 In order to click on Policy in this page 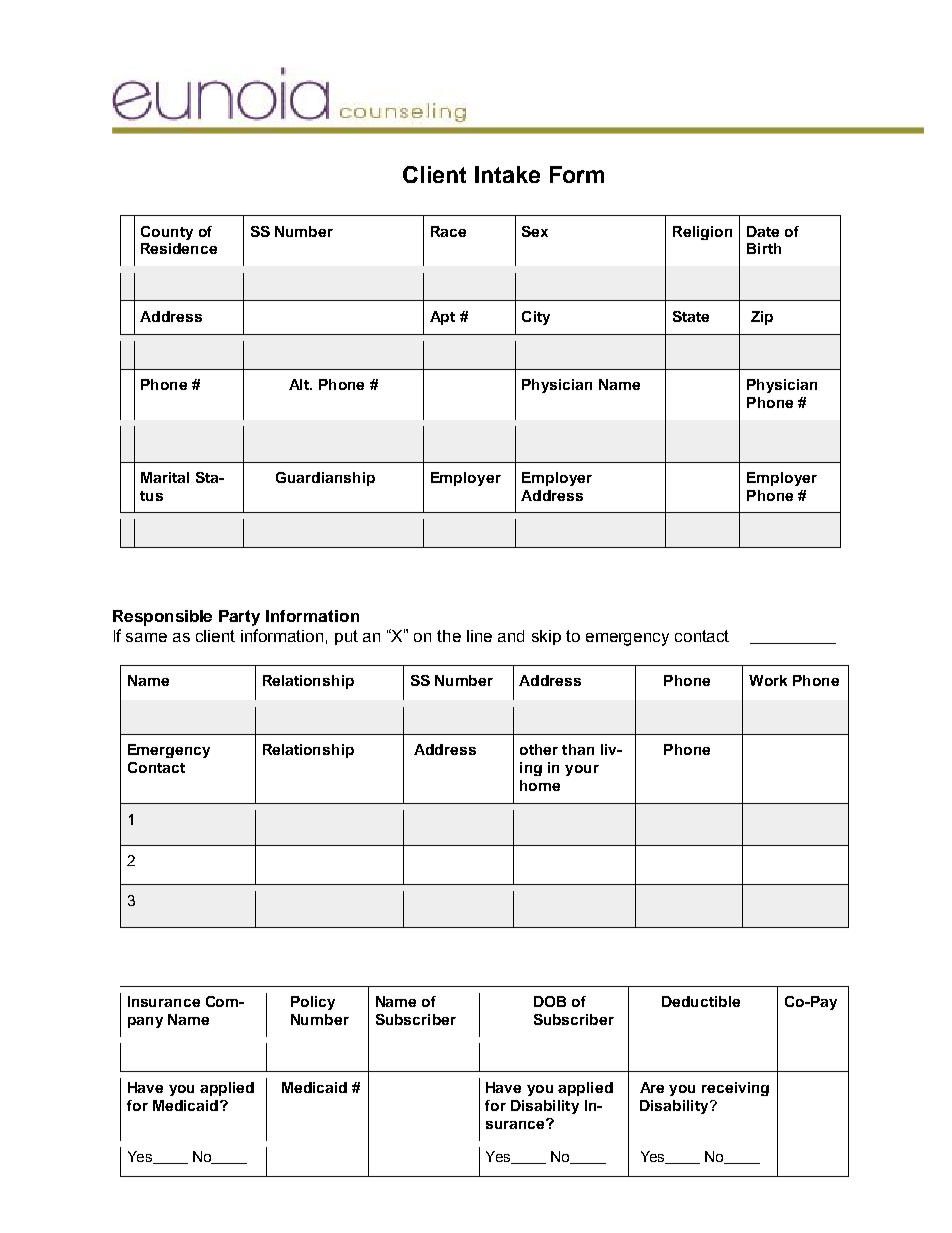, I will do `click(313, 1003)`.
